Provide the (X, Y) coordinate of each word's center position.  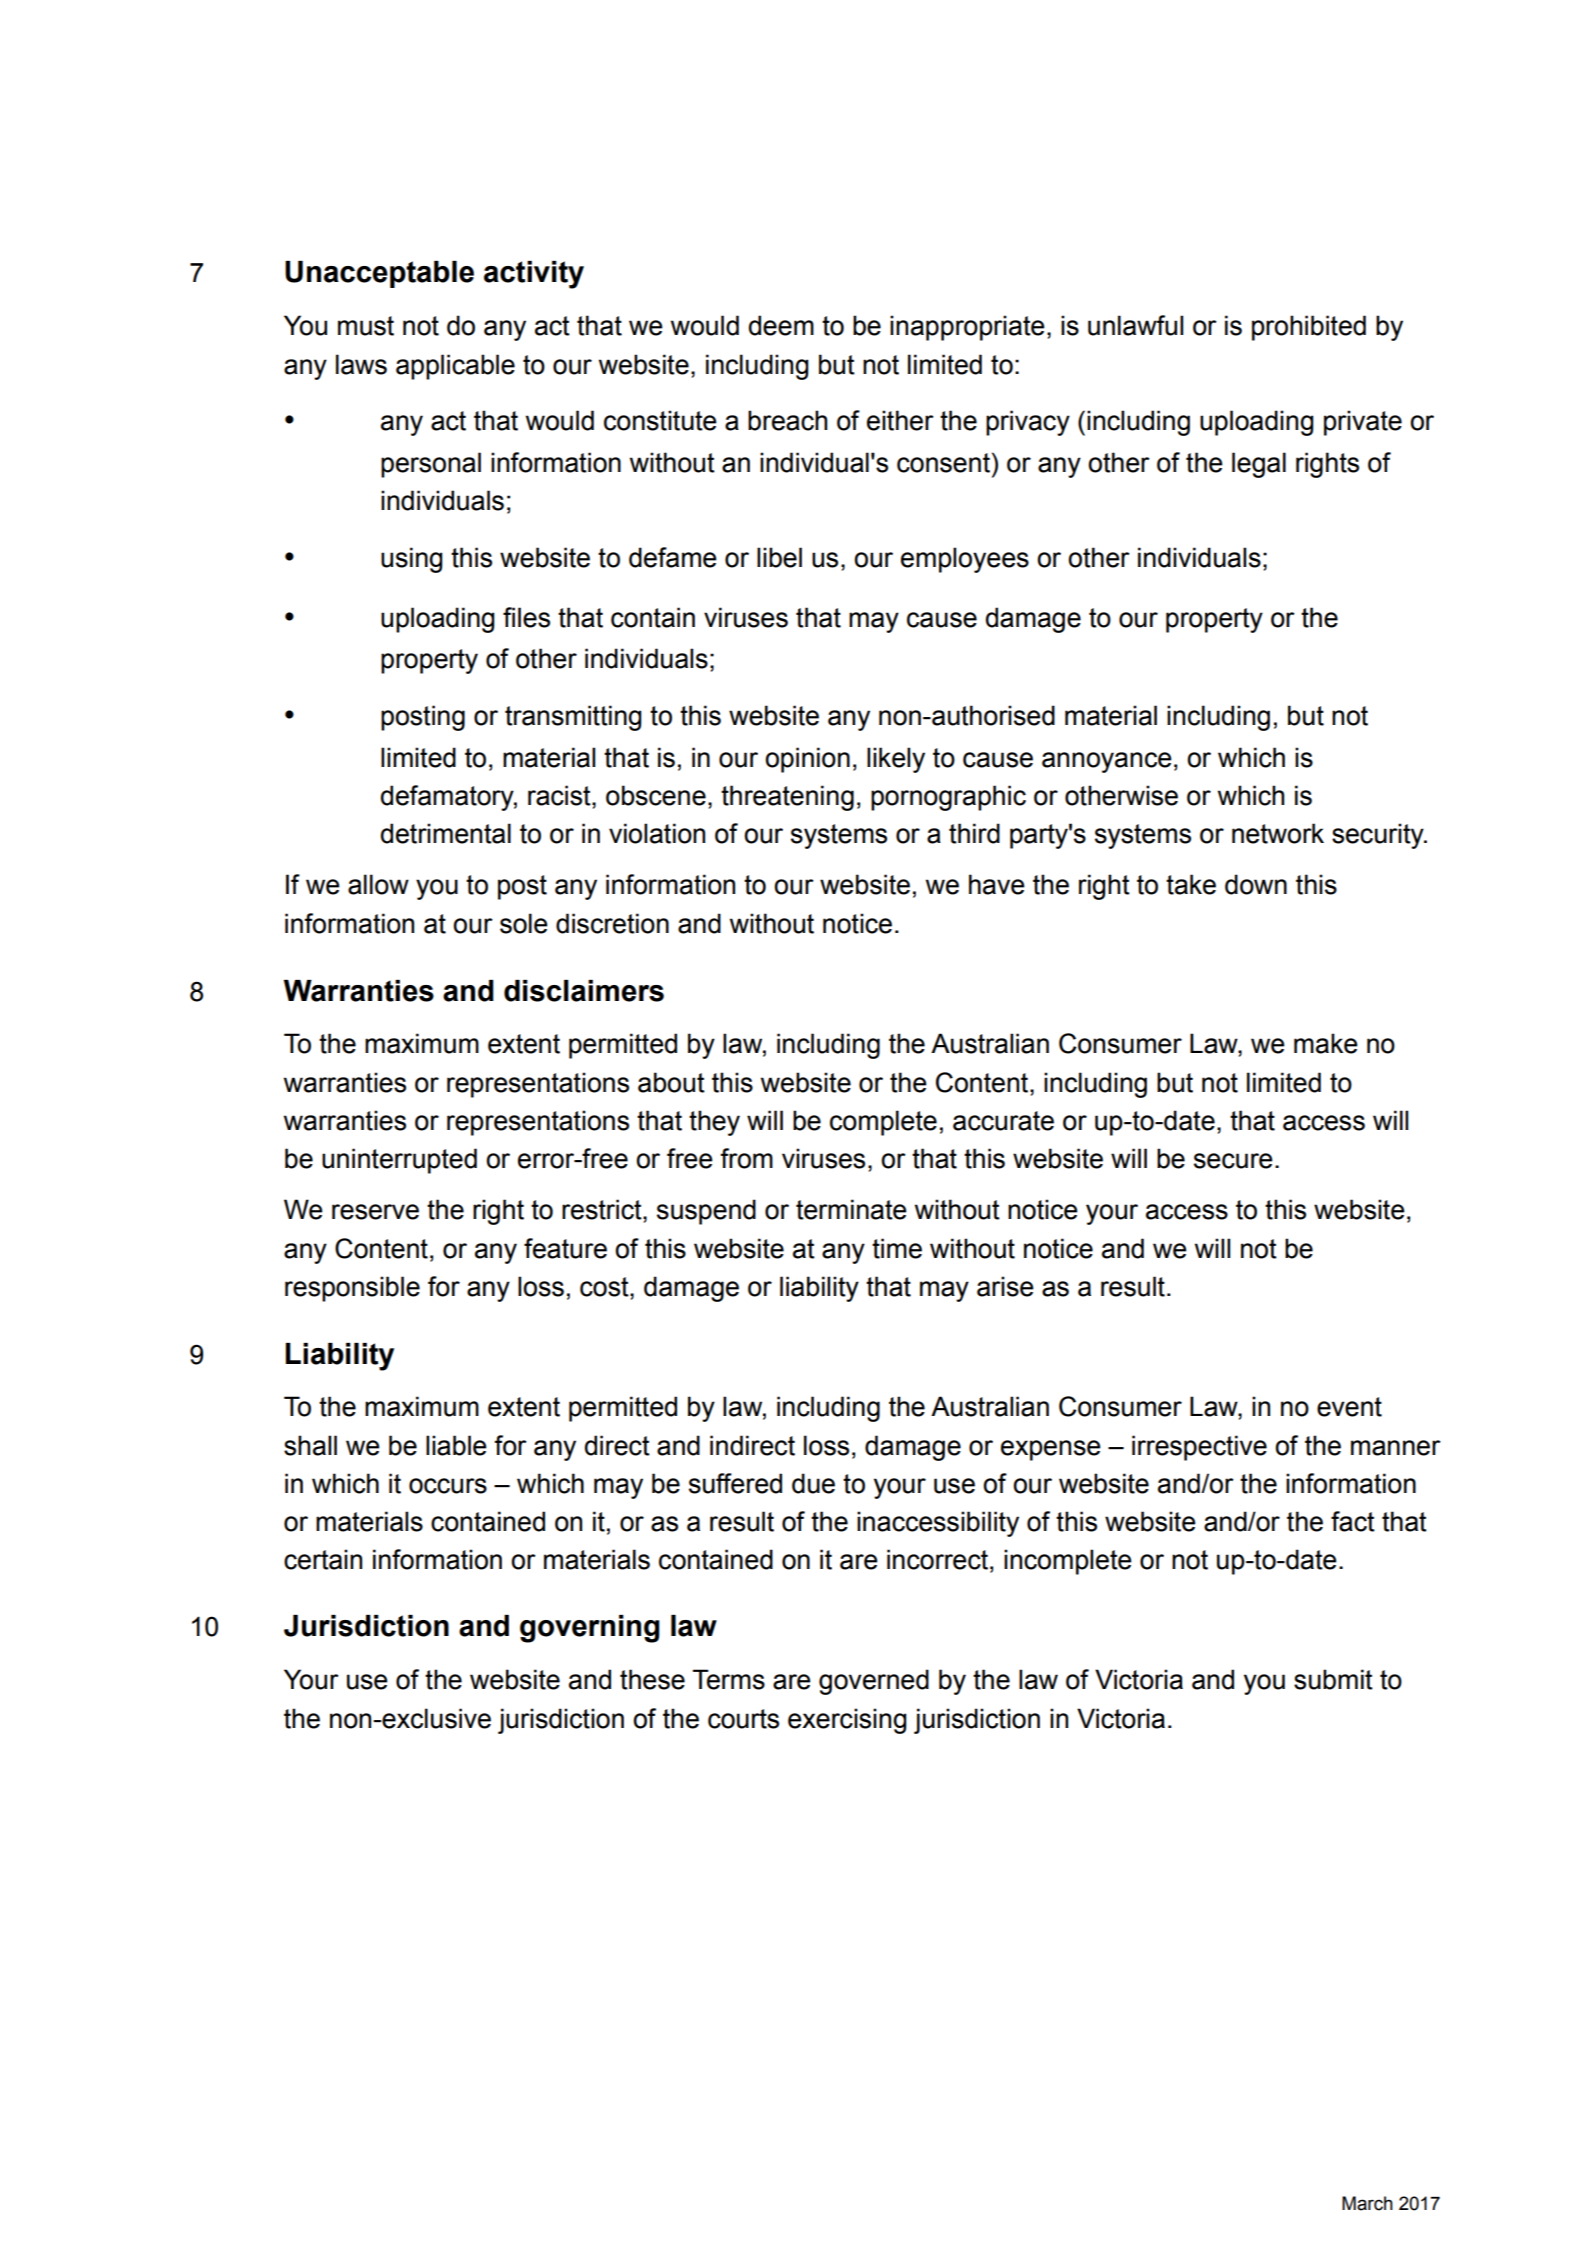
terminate (851, 1209)
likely (896, 760)
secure (1233, 1161)
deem (781, 325)
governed (874, 1682)
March (1367, 2203)
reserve (375, 1212)
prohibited (1309, 328)
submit (1333, 1679)
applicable (455, 367)
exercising (847, 1721)
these (652, 1679)
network (1278, 833)
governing (590, 1629)
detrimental (446, 833)
